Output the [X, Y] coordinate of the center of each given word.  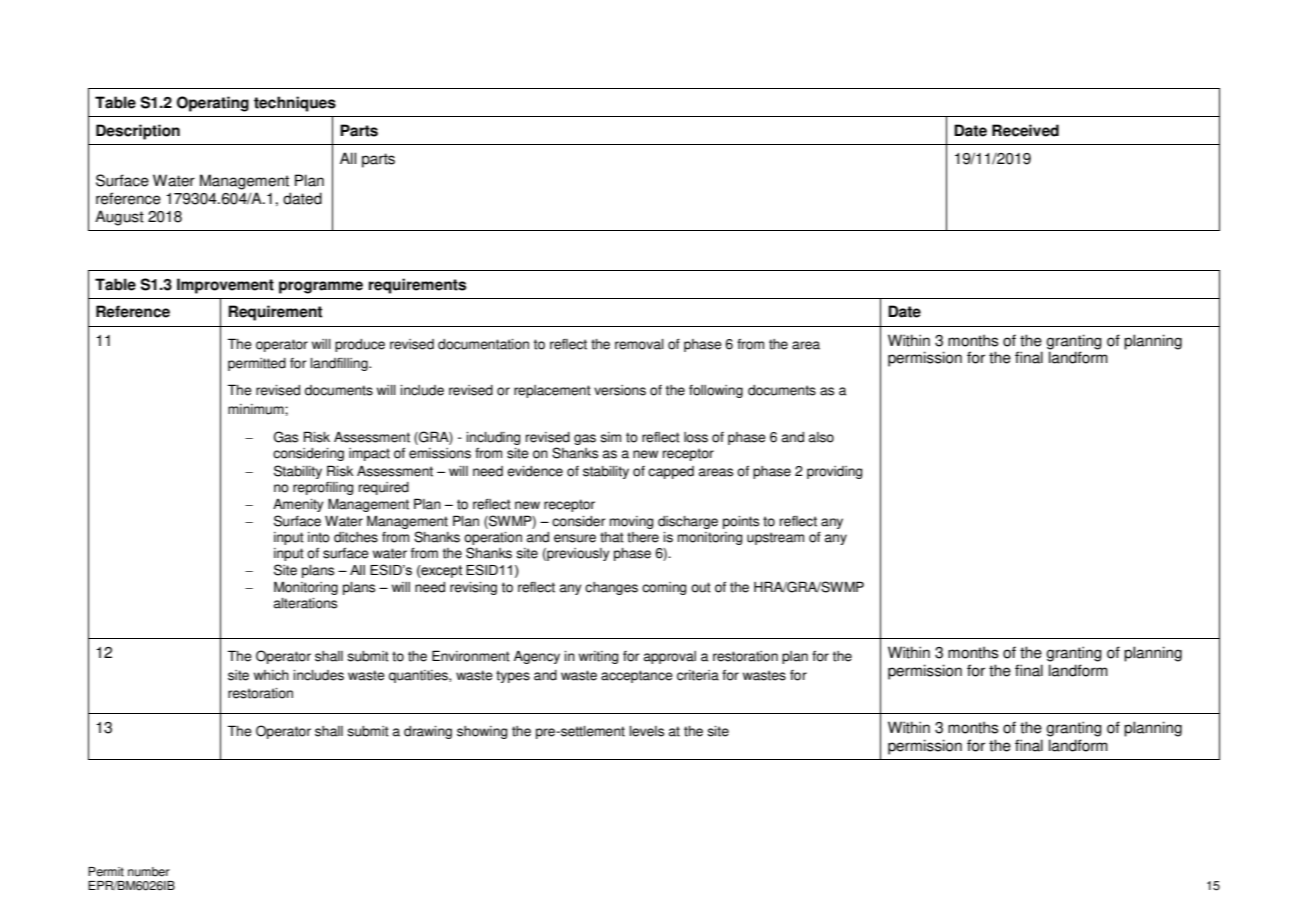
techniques [295, 104]
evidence [535, 471]
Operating [213, 104]
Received [1025, 130]
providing [834, 472]
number [149, 872]
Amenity [298, 505]
